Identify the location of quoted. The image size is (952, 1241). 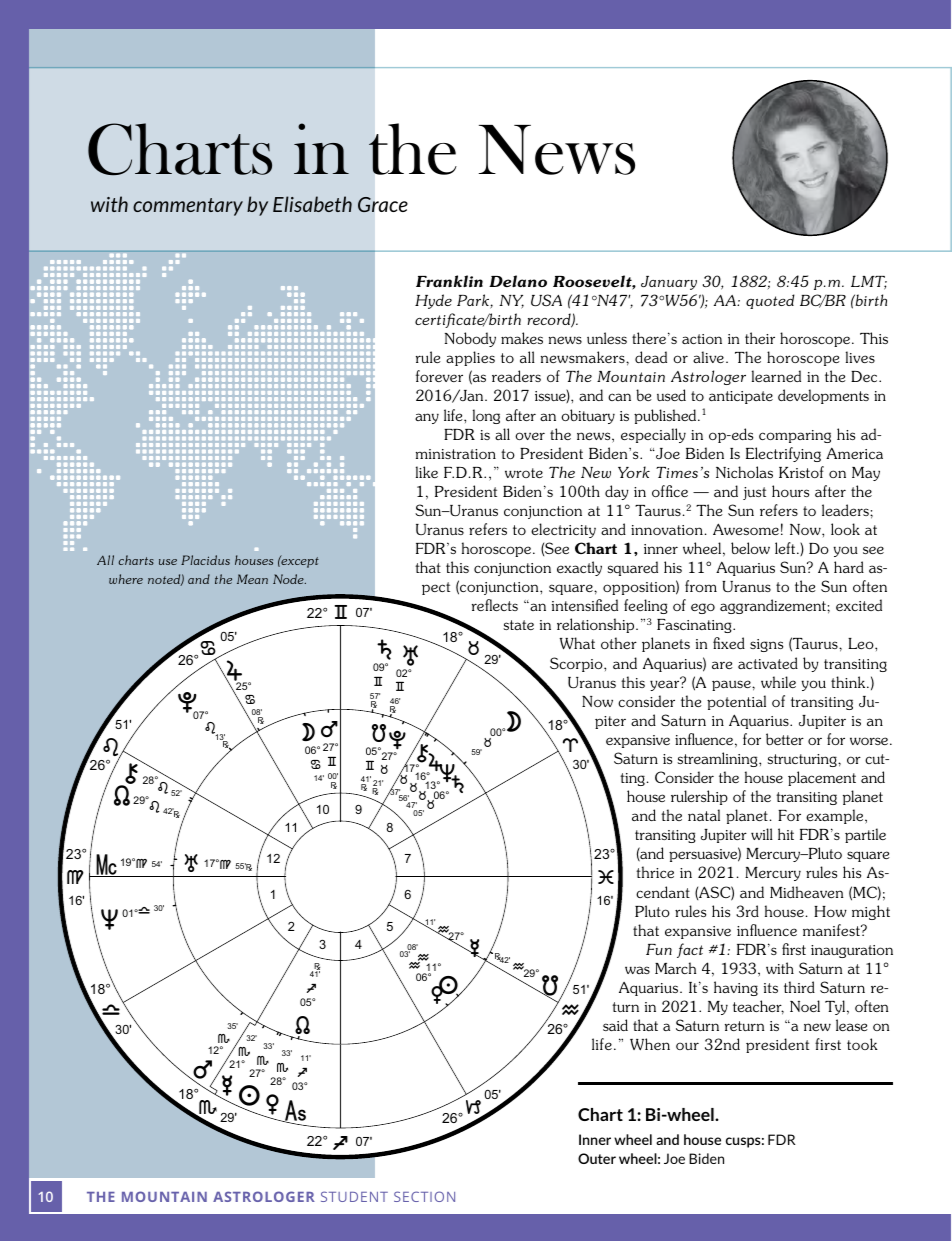
(770, 301).
